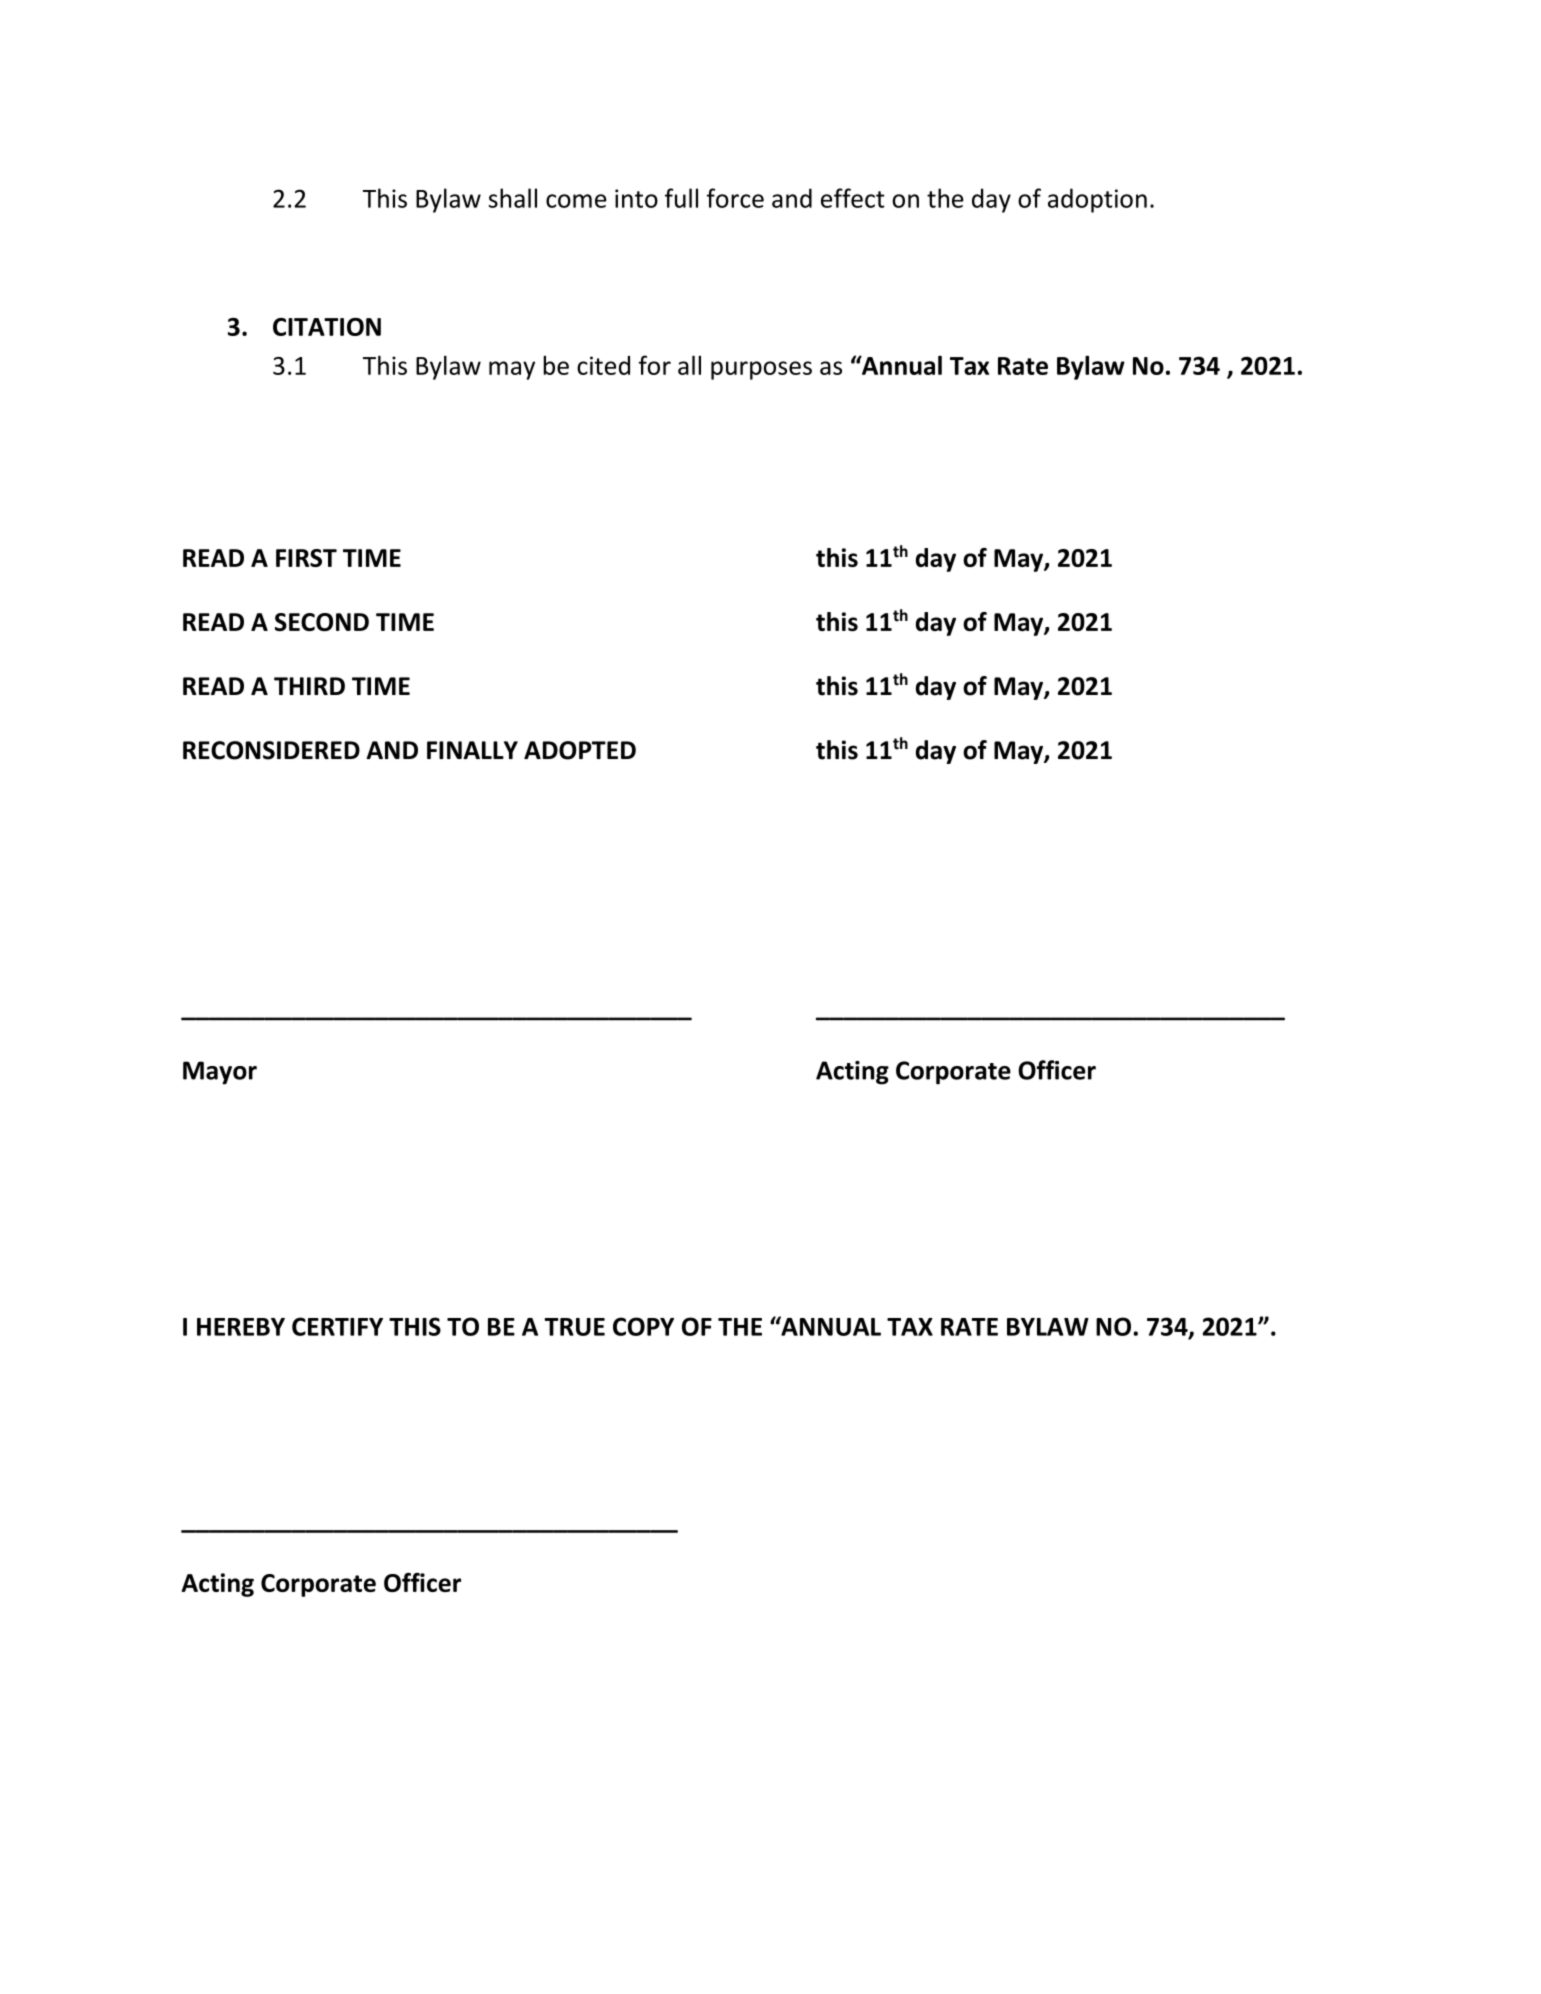  Describe the element at coordinates (1097, 200) in the image. I see `adoption` at that location.
